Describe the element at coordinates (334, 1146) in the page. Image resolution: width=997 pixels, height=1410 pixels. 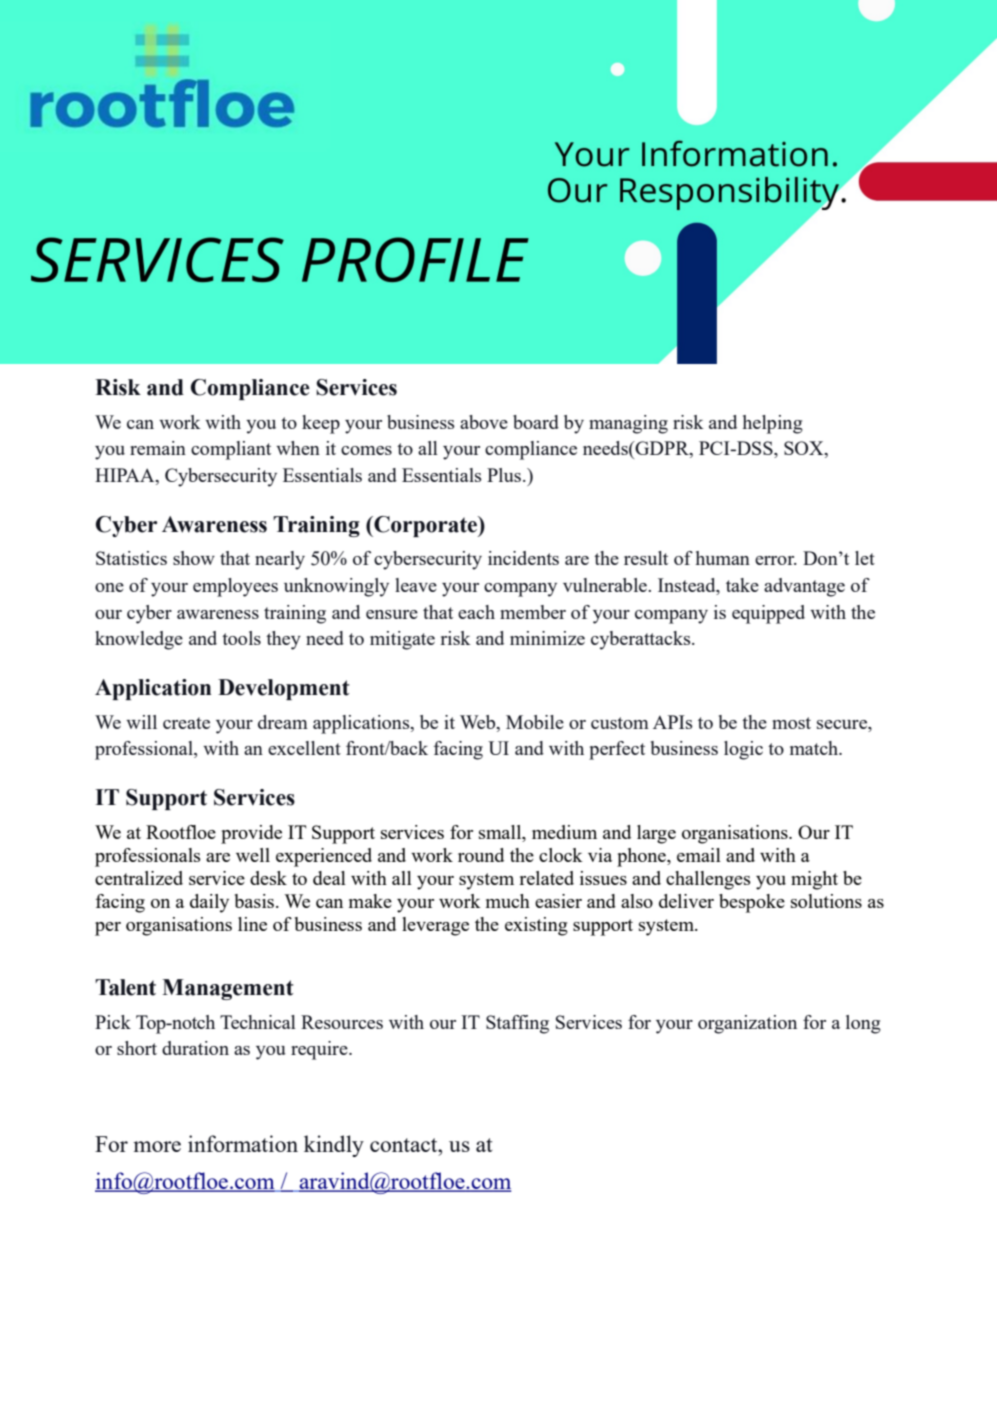
I see `kindly` at that location.
